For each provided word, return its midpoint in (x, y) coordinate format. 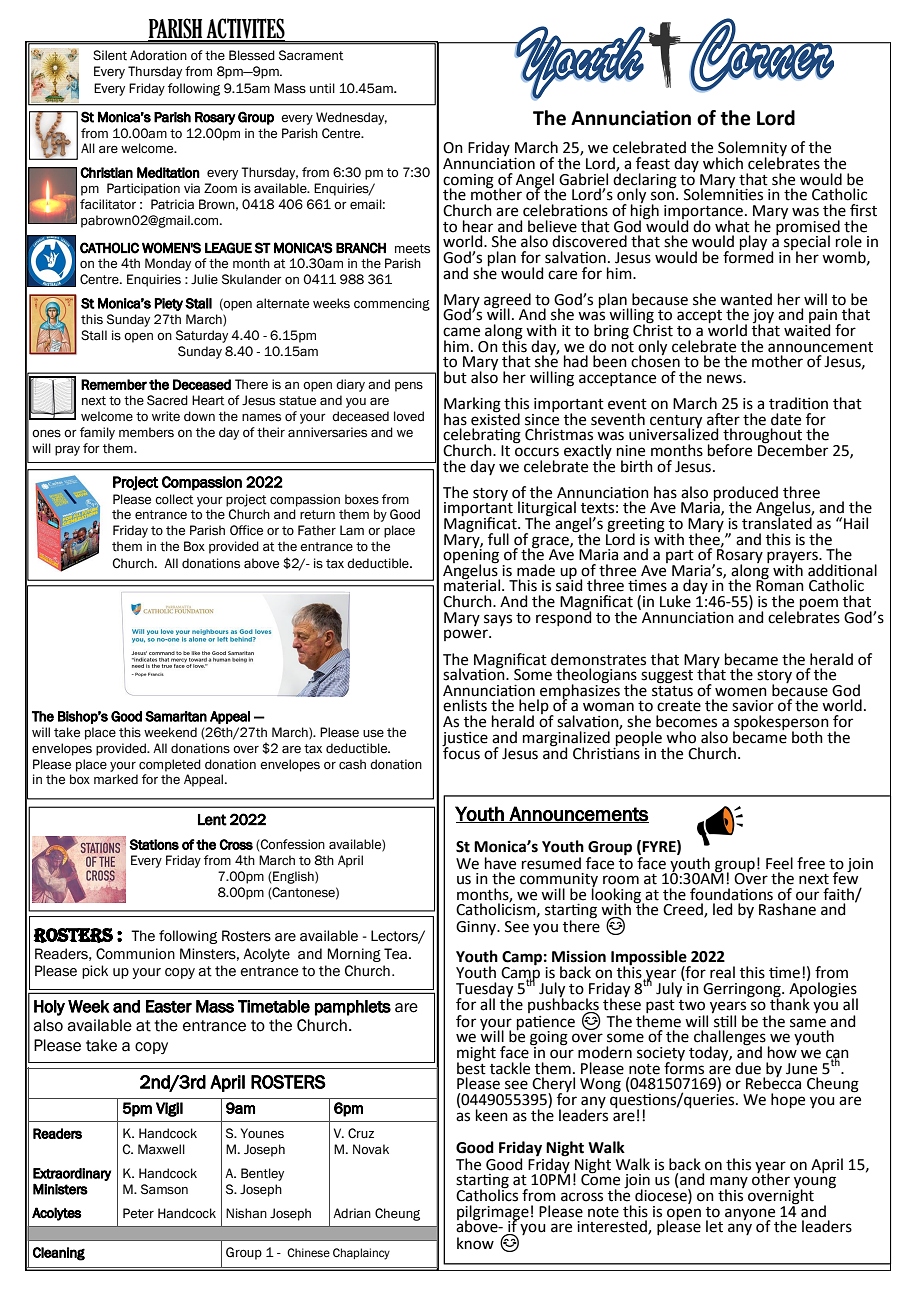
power (467, 635)
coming (468, 182)
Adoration (158, 55)
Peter (138, 1213)
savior (753, 706)
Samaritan (176, 716)
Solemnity (751, 150)
